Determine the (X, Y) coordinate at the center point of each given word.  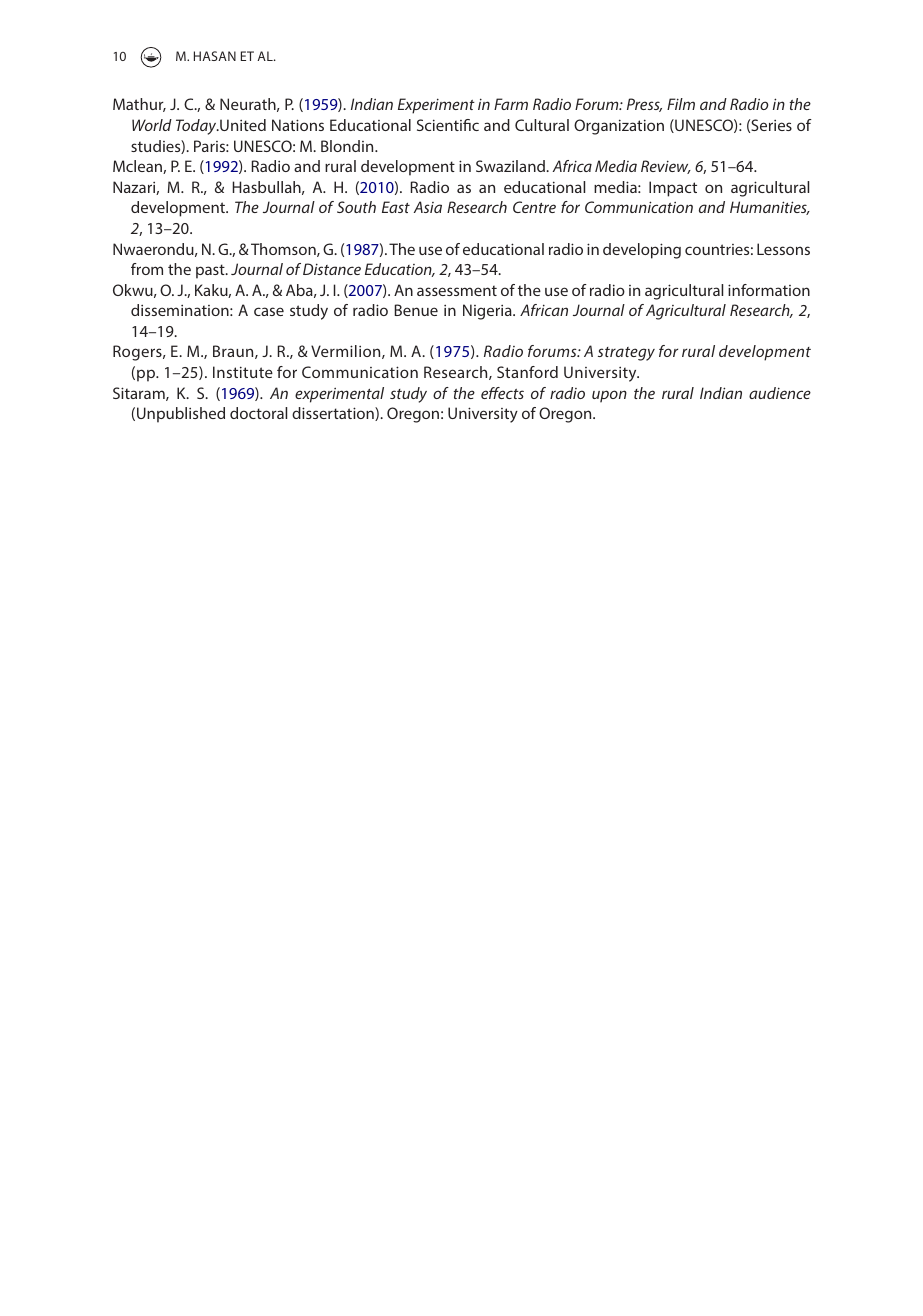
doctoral (258, 413)
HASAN (215, 56)
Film (681, 104)
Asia (428, 207)
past (211, 271)
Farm (511, 104)
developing (642, 251)
